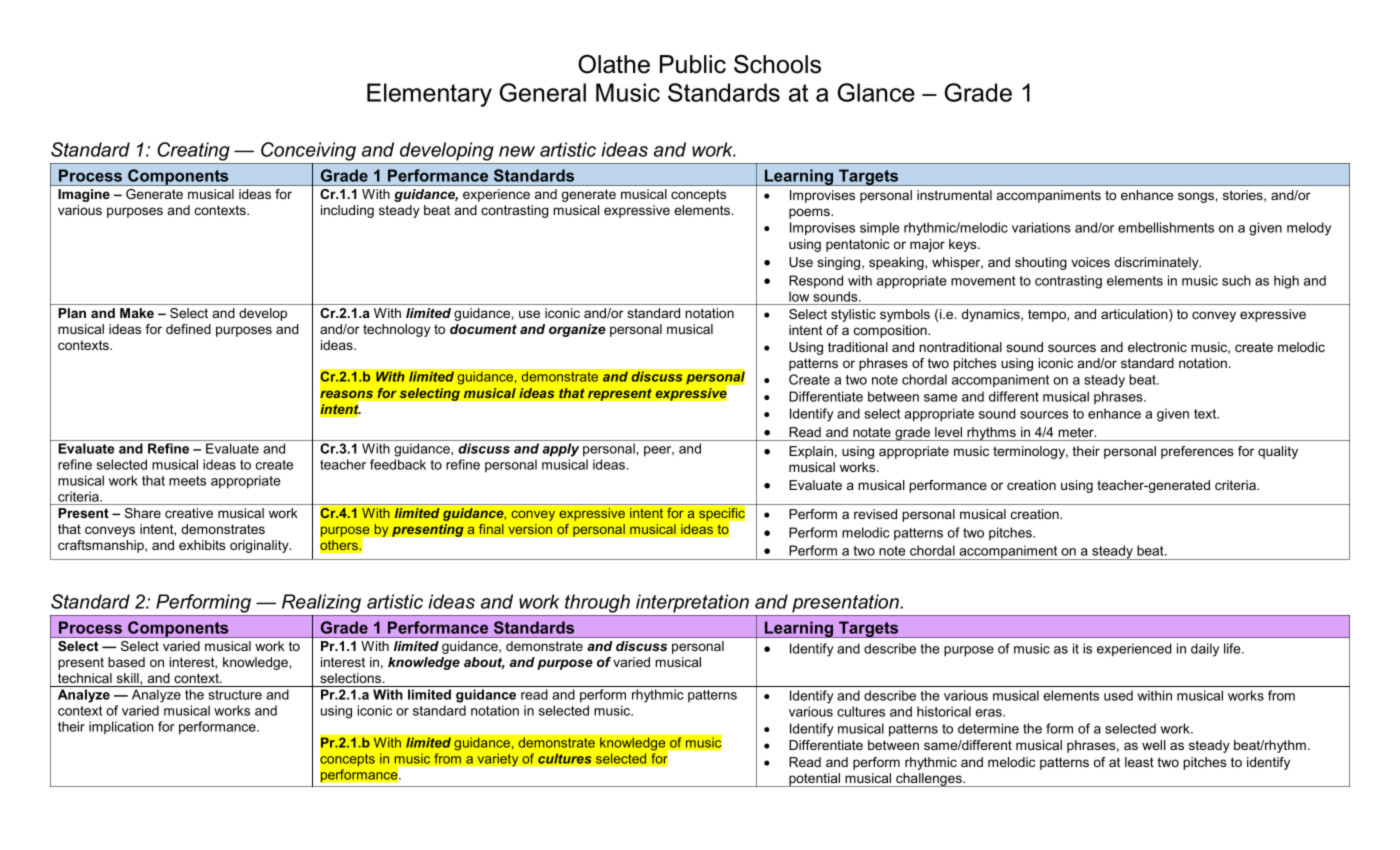  What do you see at coordinates (347, 211) in the image?
I see `including` at bounding box center [347, 211].
